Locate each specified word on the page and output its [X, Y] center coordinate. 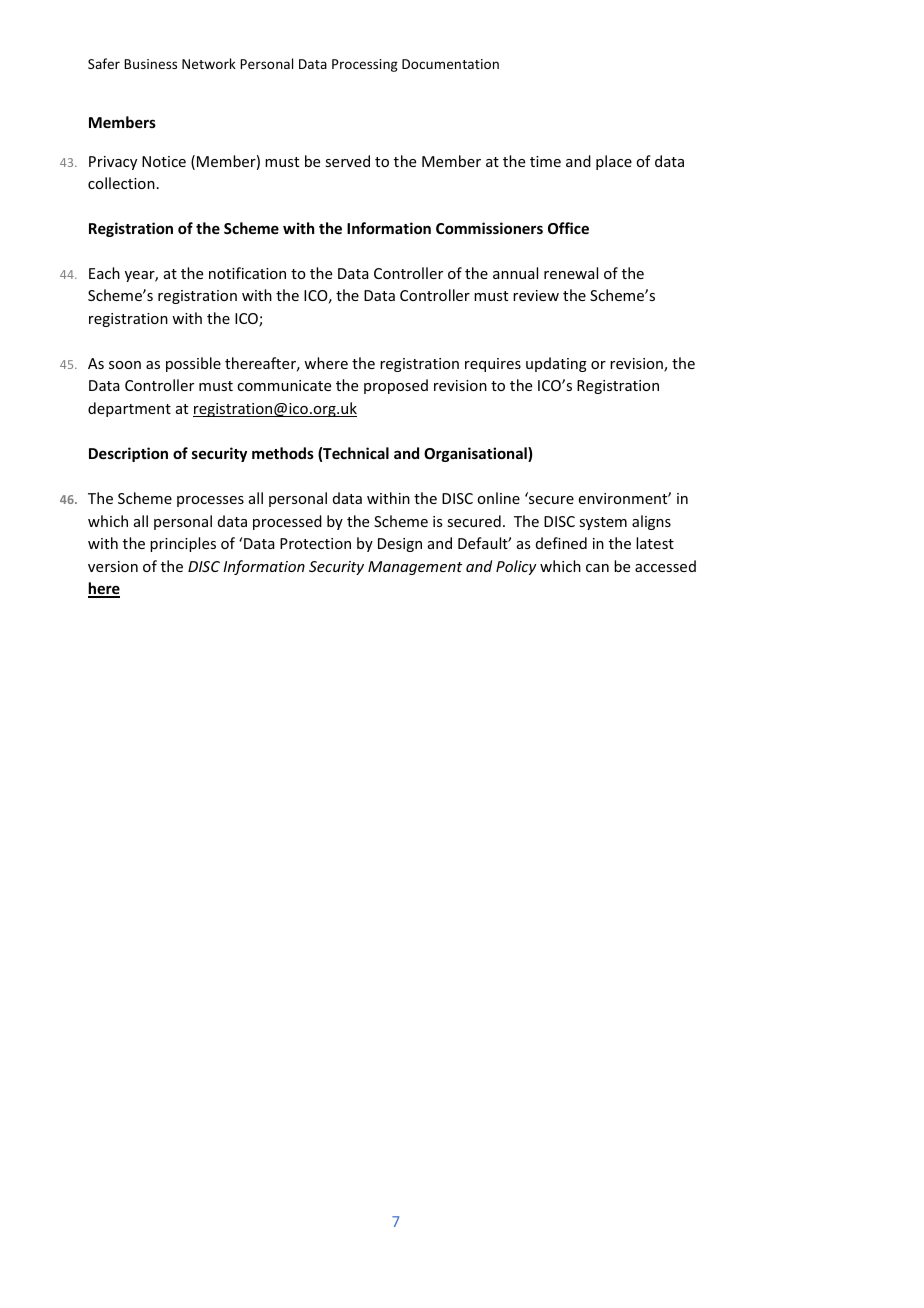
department [129, 409]
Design [400, 545]
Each [104, 273]
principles [183, 544]
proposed [396, 386]
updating [556, 364]
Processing [365, 65]
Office [568, 228]
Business [150, 64]
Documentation [450, 64]
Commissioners [489, 228]
